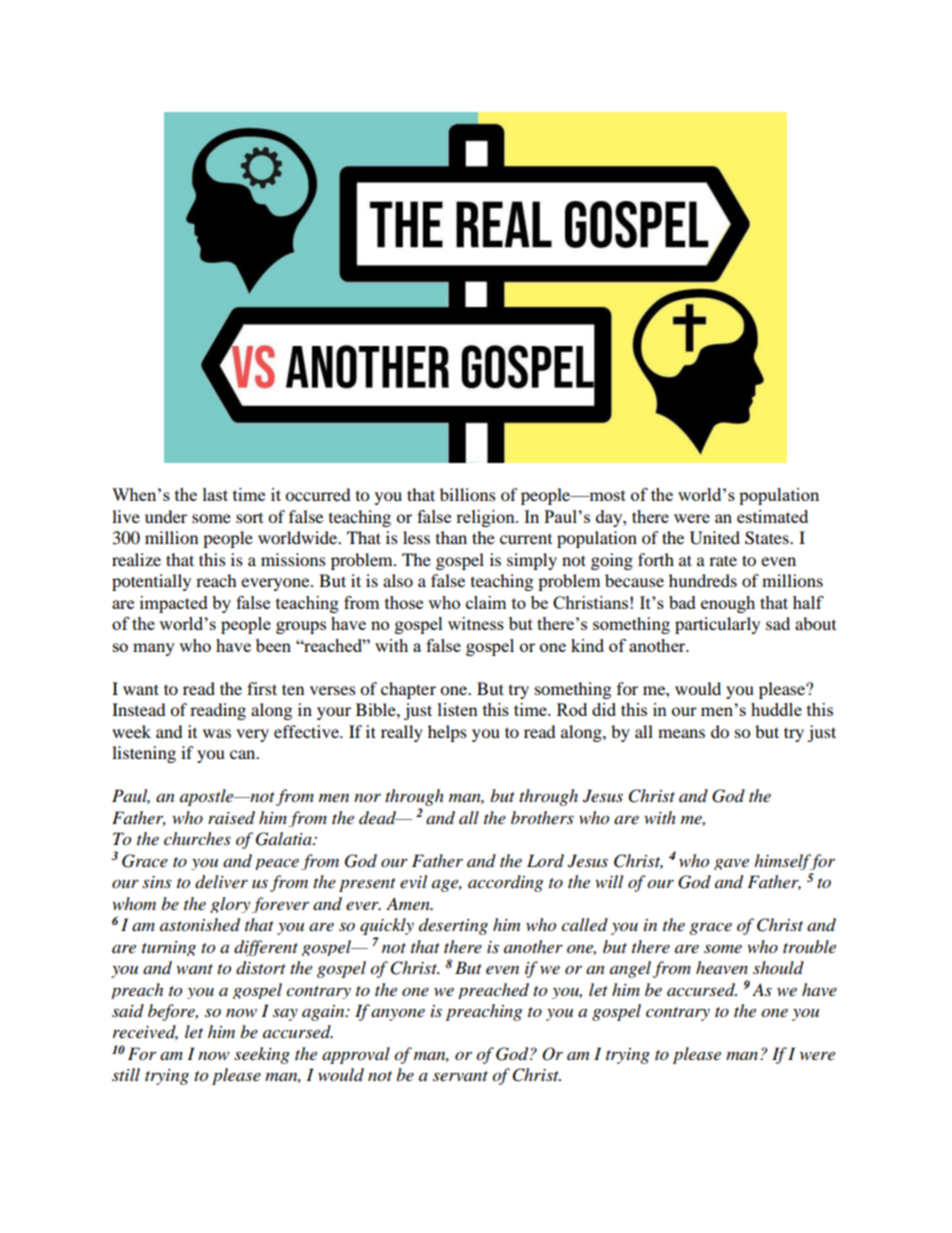 The width and height of the screenshot is (952, 1233). Describe the element at coordinates (681, 733) in the screenshot. I see `means` at that location.
